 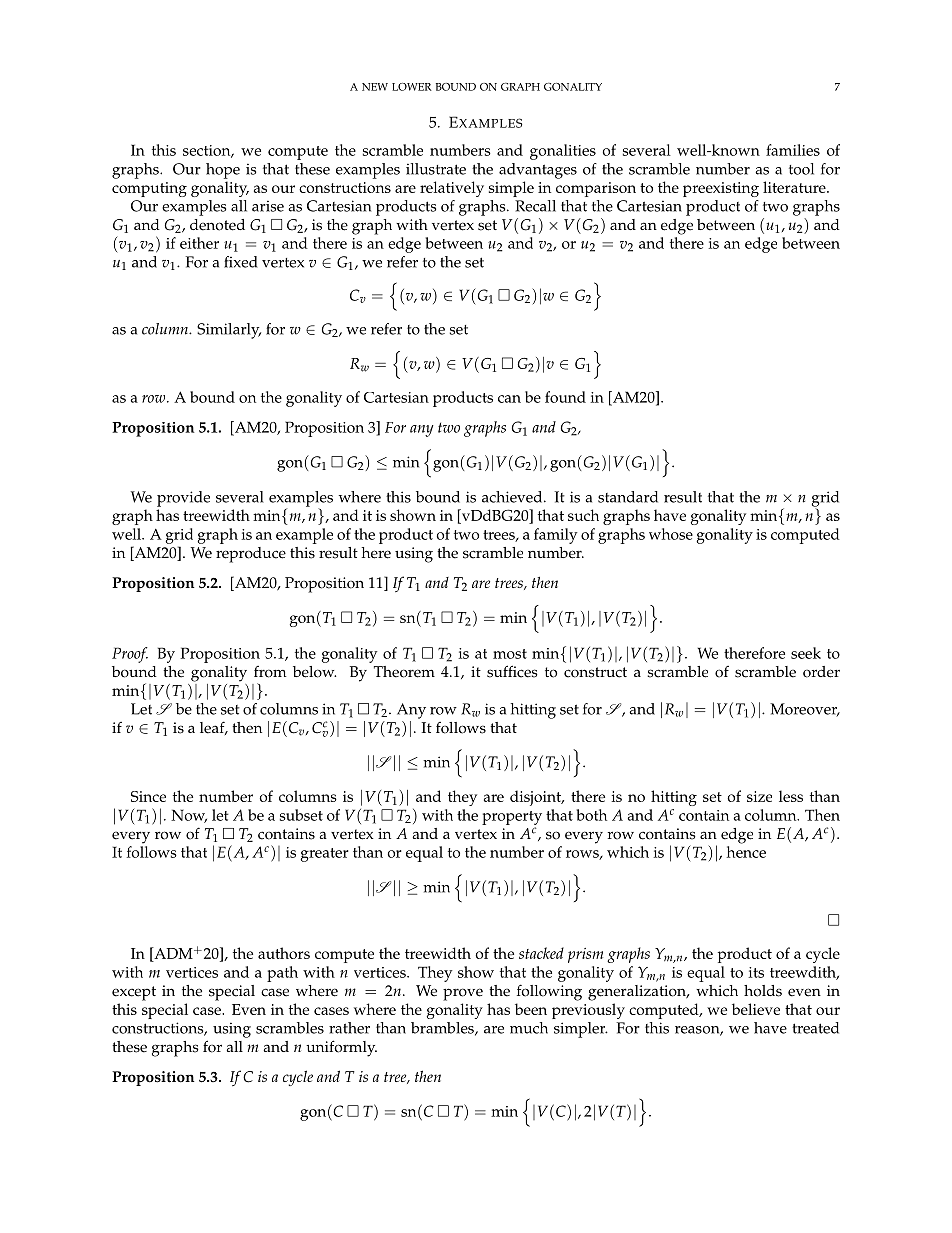 What do you see at coordinates (821, 672) in the document?
I see `order` at bounding box center [821, 672].
